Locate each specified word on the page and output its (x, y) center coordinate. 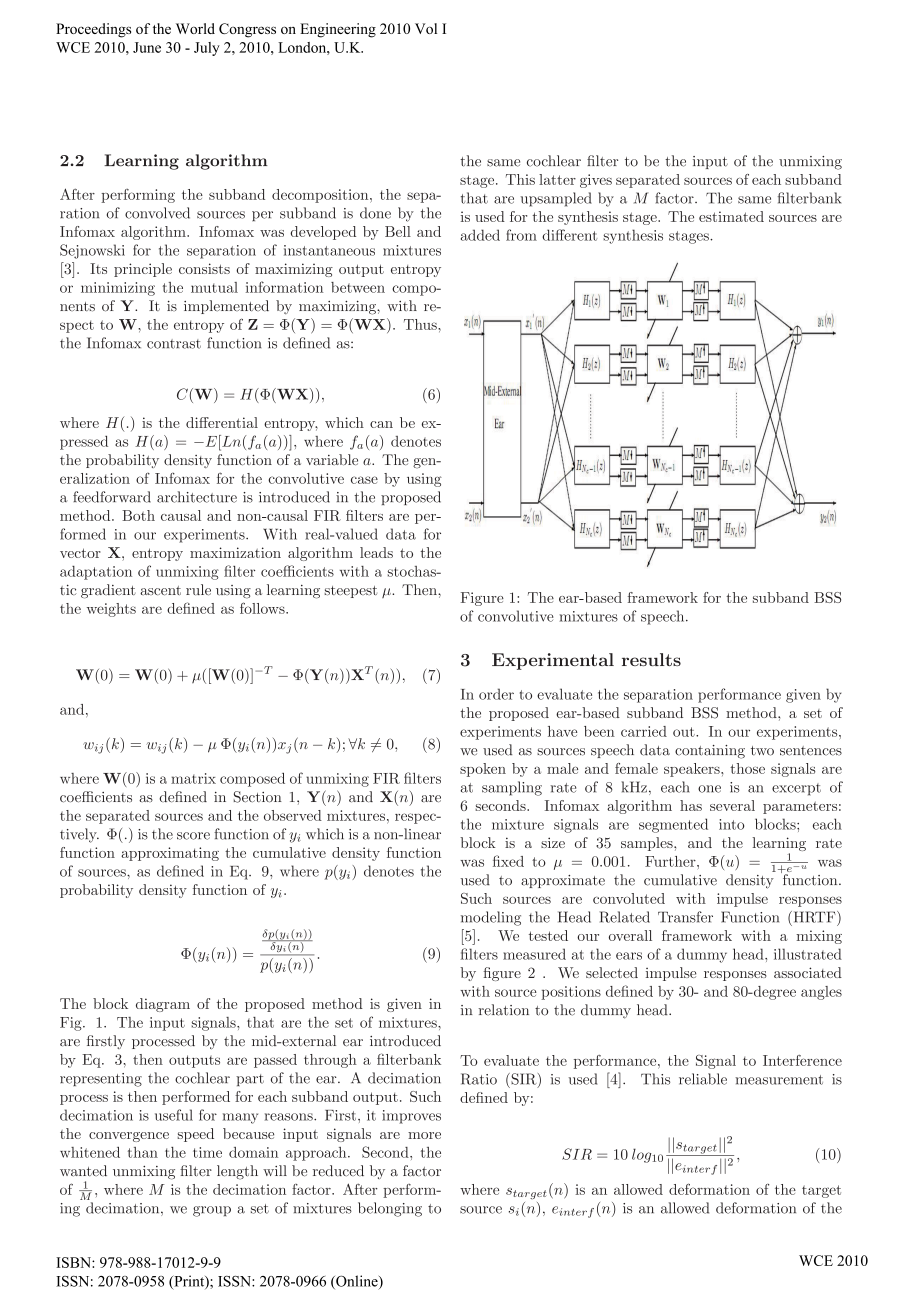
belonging (390, 1209)
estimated (731, 216)
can (381, 424)
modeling (491, 918)
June (147, 47)
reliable (703, 1079)
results (651, 659)
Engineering (338, 30)
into (731, 824)
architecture (197, 497)
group (212, 1211)
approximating (170, 854)
